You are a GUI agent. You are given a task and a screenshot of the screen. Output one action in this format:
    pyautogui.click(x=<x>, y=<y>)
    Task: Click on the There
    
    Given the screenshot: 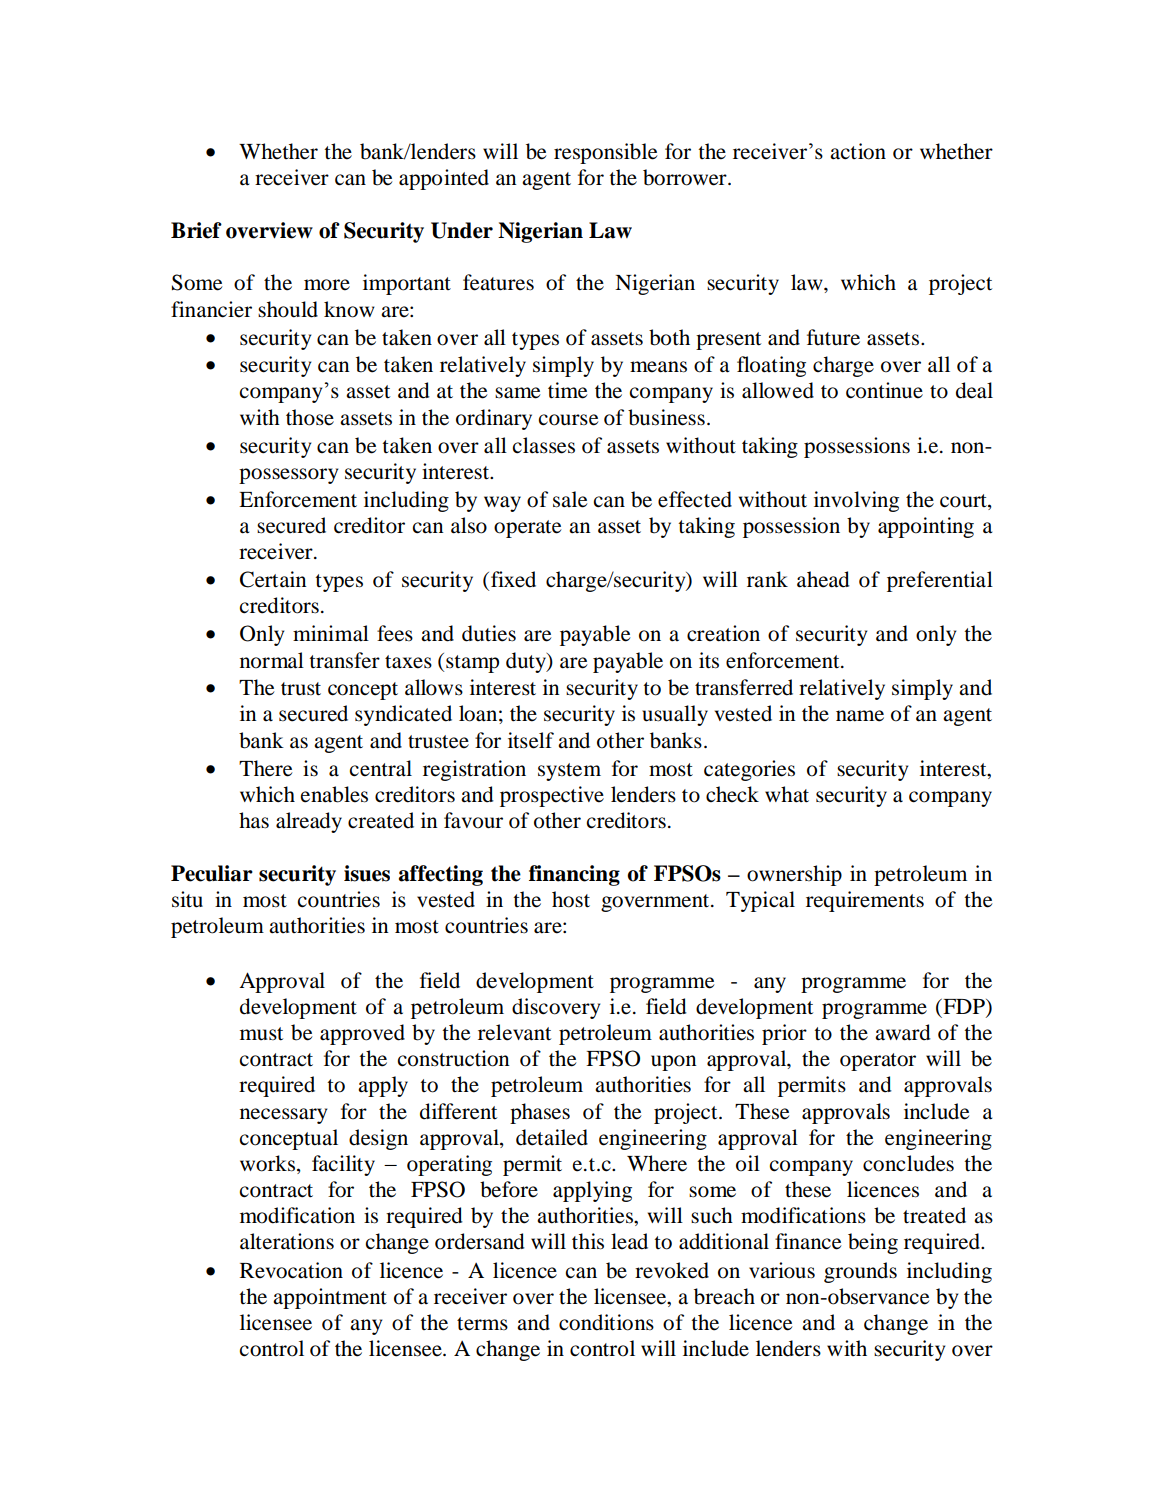 What is the action you would take?
    pyautogui.click(x=265, y=768)
